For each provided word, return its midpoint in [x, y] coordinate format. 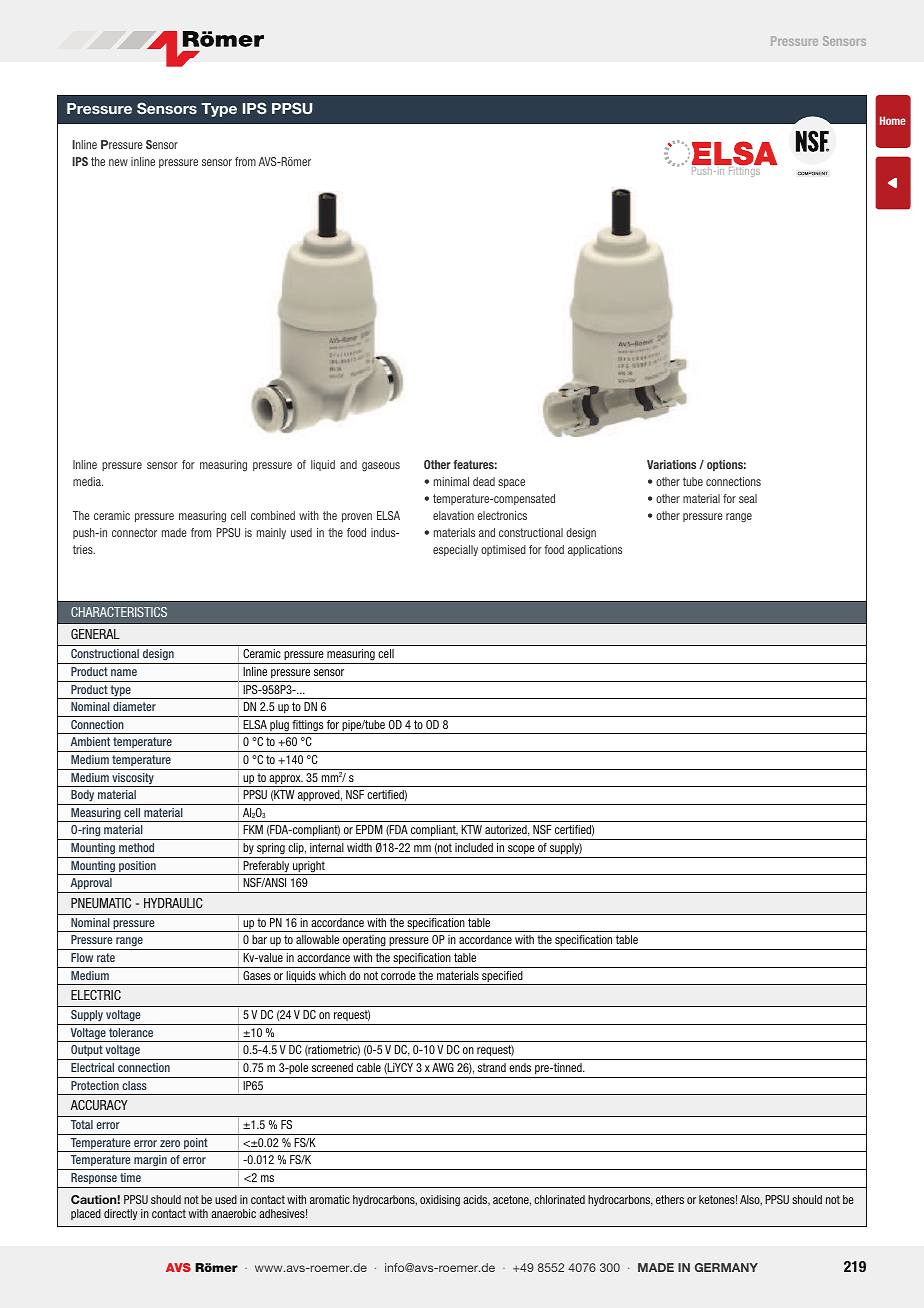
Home [893, 120]
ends [520, 1067]
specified [502, 978]
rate [106, 957]
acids [476, 1200]
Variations [671, 464]
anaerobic [233, 1213]
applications [595, 550]
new [118, 162]
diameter [134, 706]
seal [748, 498]
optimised [503, 550]
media [88, 481]
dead [484, 481]
